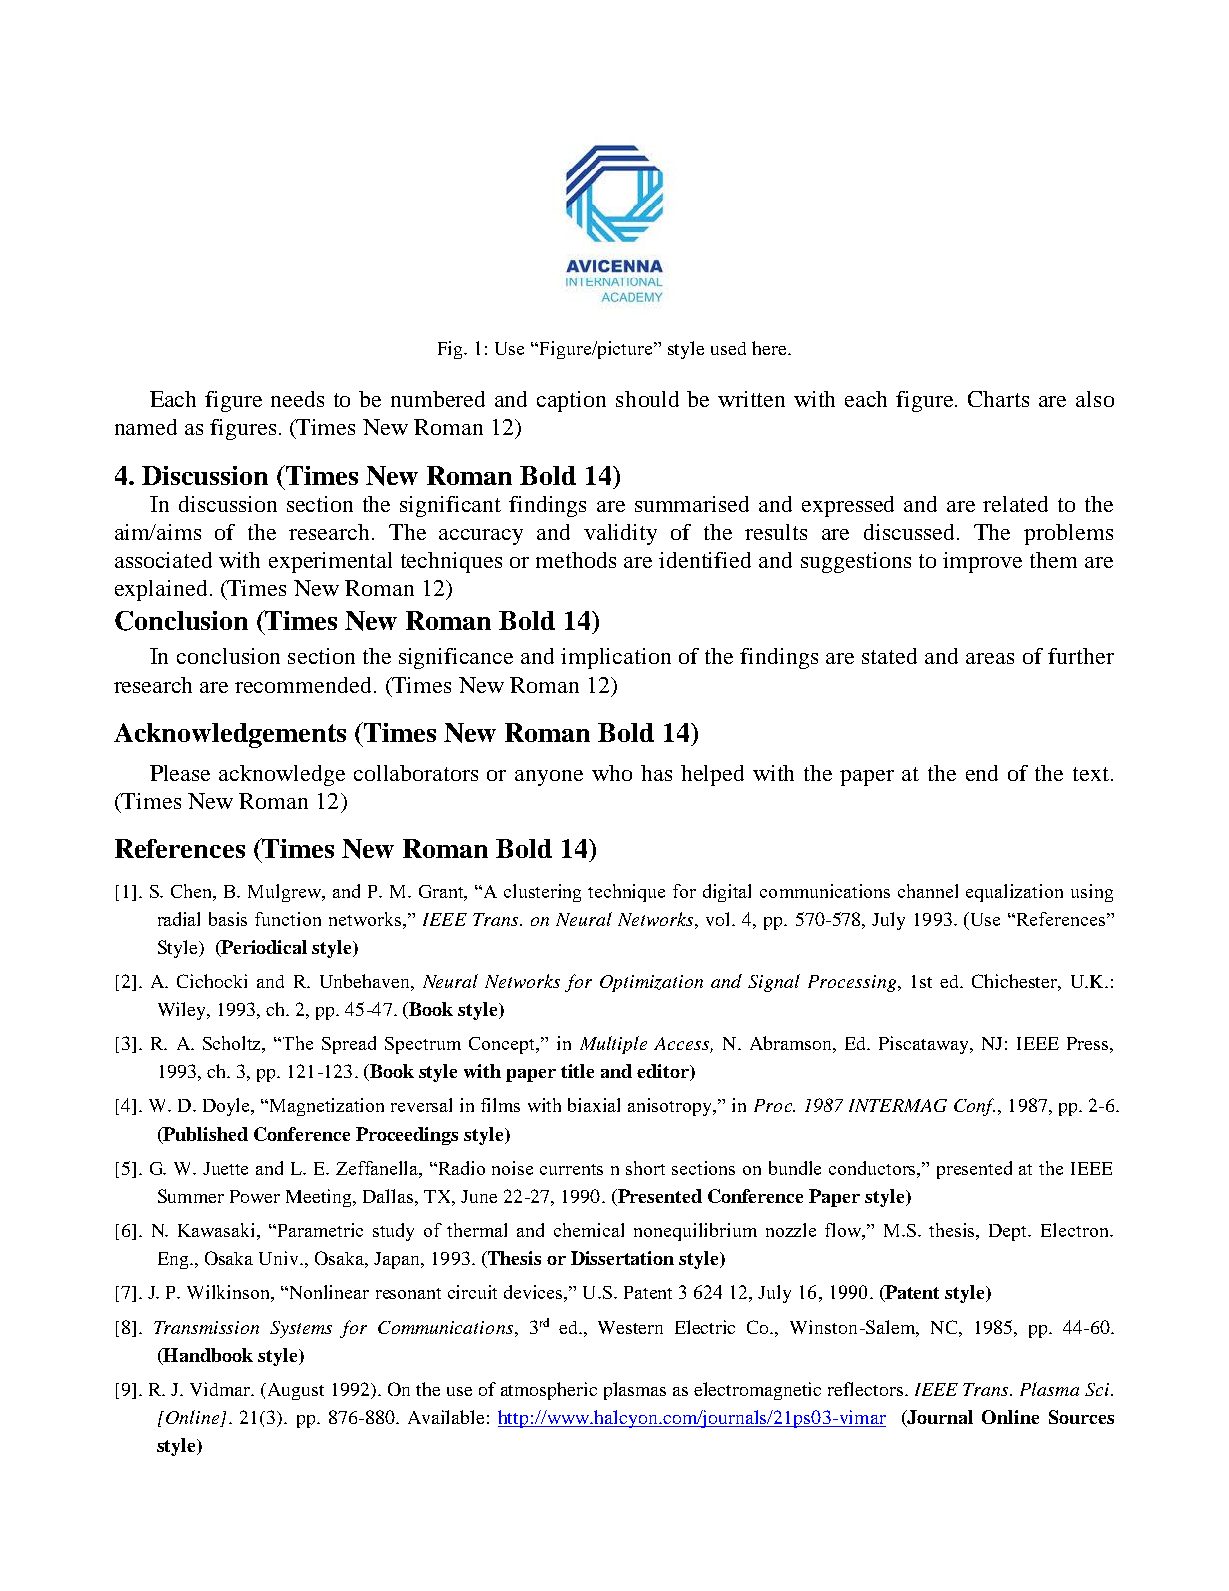 Image resolution: width=1229 pixels, height=1591 pixels. Describe the element at coordinates (305, 685) in the screenshot. I see `recommended` at that location.
